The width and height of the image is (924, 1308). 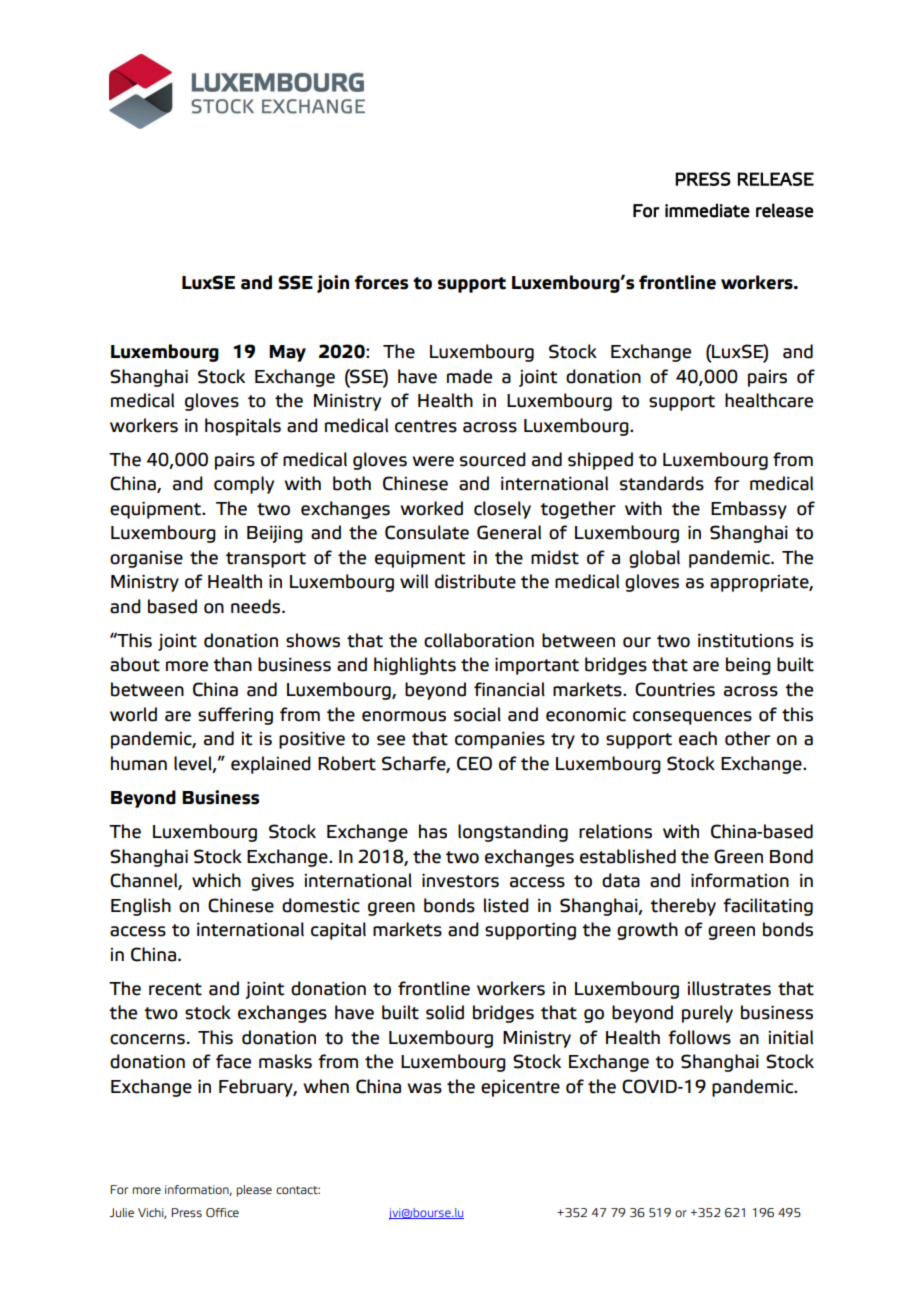 I want to click on immediate, so click(x=707, y=210).
